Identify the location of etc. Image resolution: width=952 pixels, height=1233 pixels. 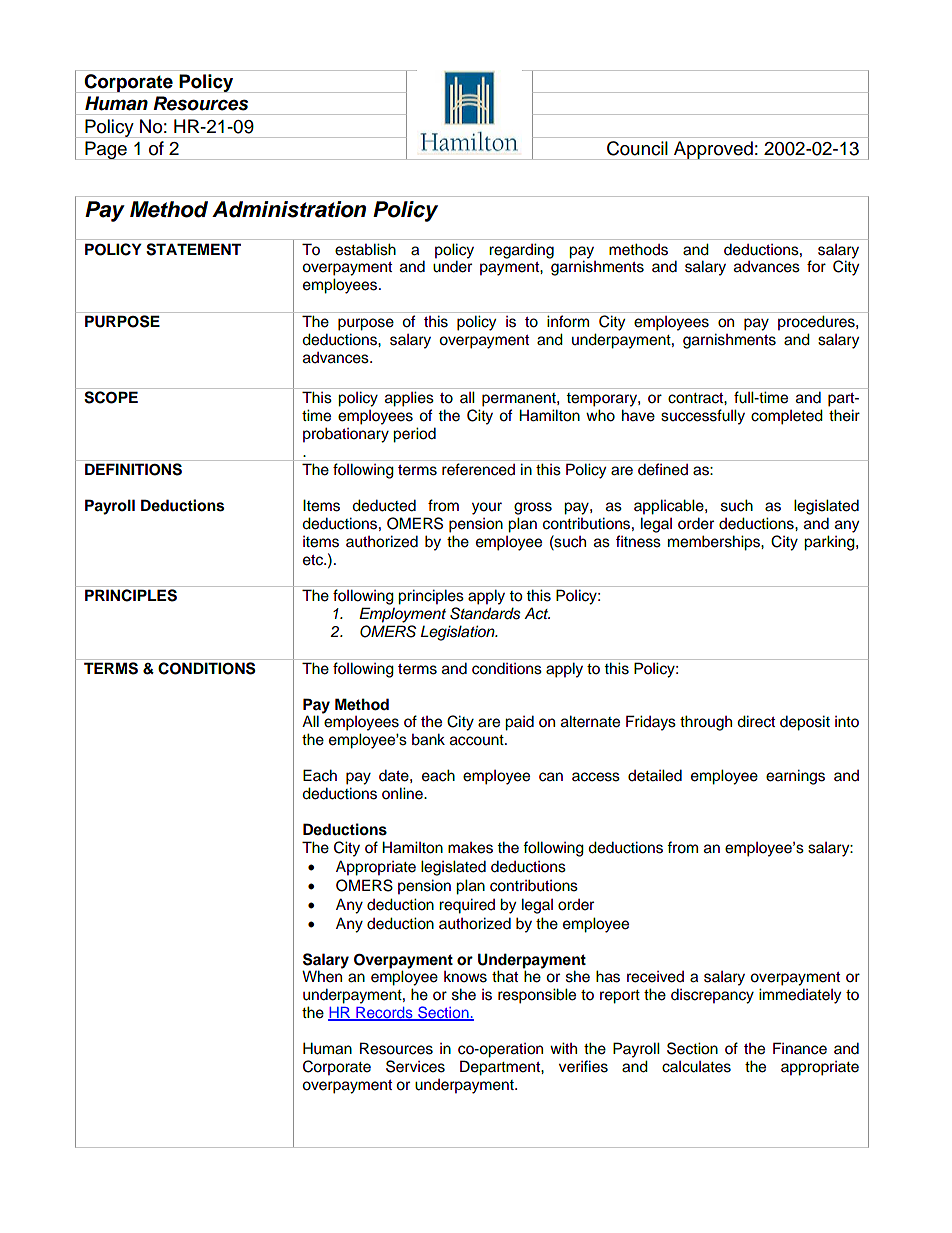
(314, 560).
